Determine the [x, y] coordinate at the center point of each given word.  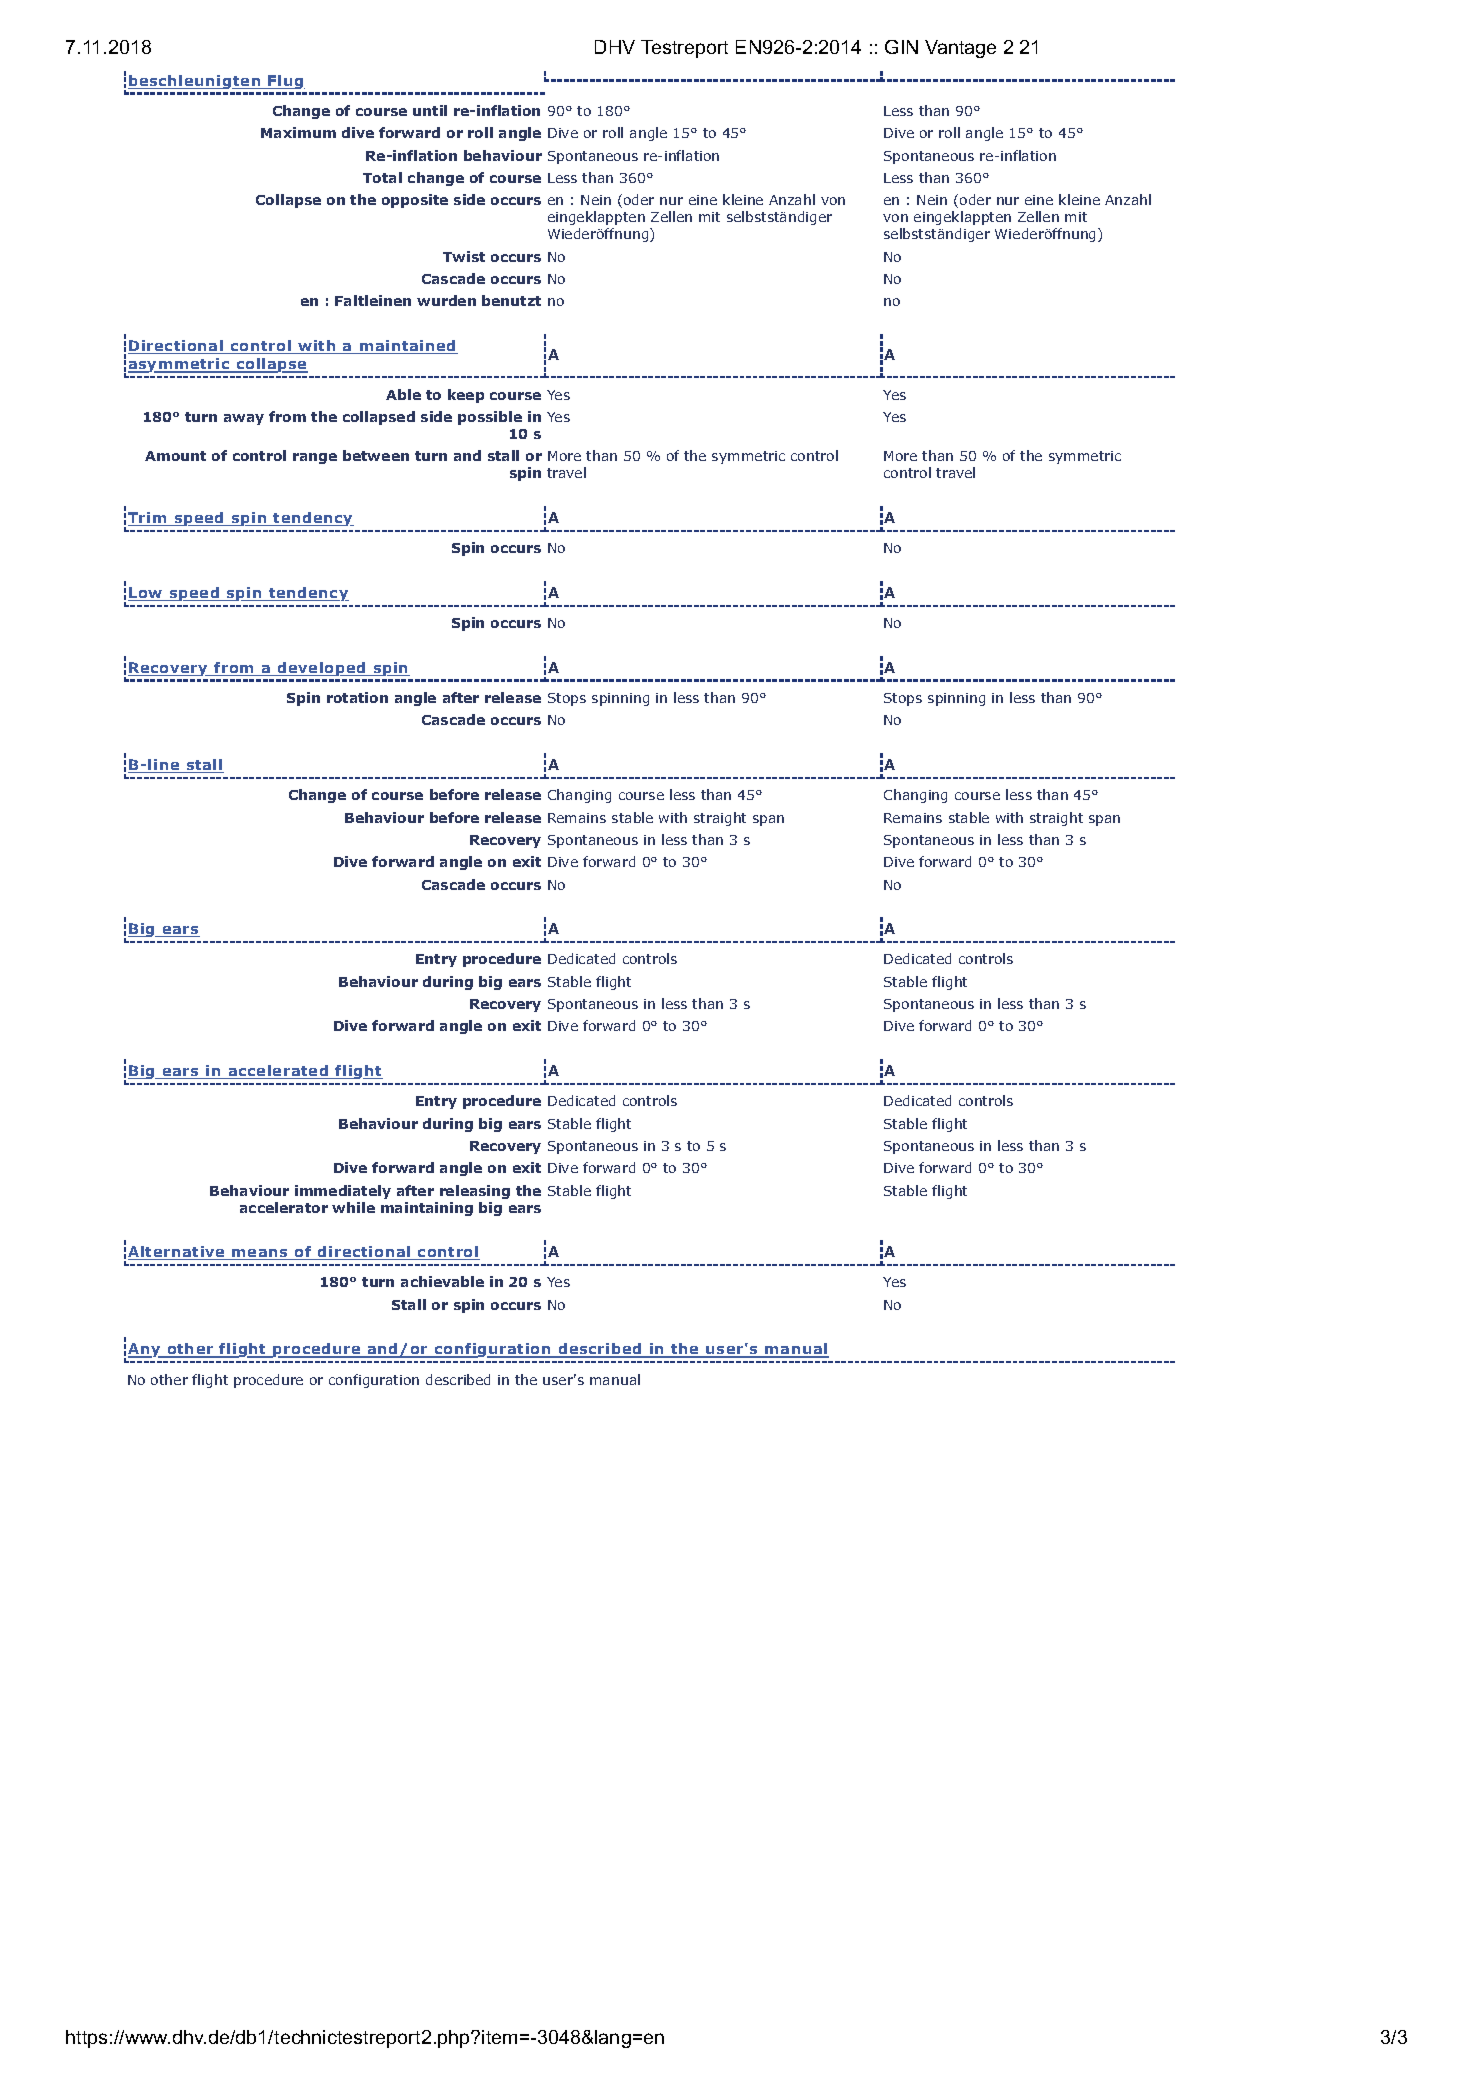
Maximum [298, 132]
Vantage [960, 49]
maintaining [427, 1209]
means [260, 1254]
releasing [475, 1192]
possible [490, 418]
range [315, 458]
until [430, 110]
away [244, 419]
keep [466, 396]
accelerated [278, 1072]
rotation [357, 697]
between [376, 455]
